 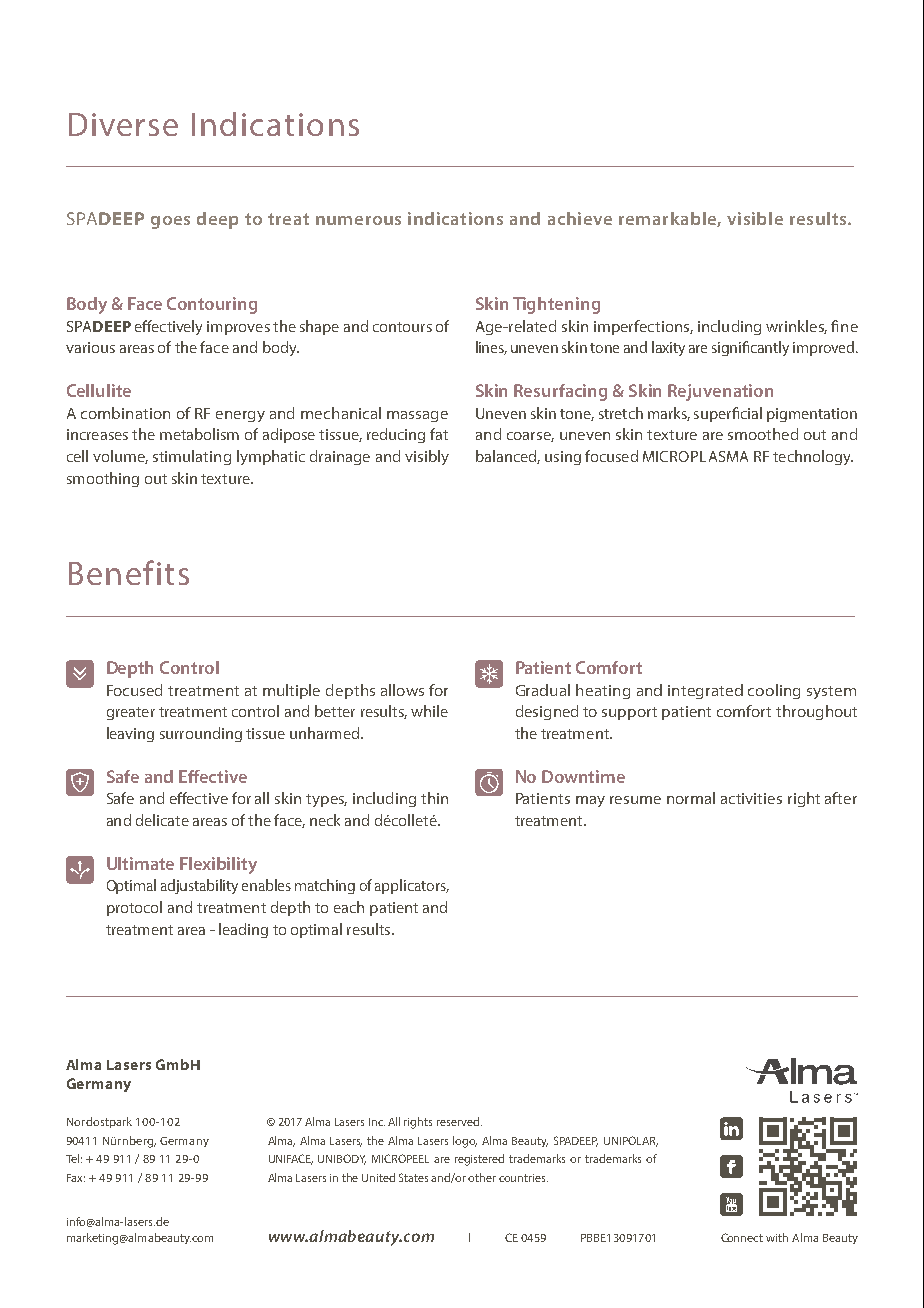 I want to click on Diverse, so click(x=123, y=124).
